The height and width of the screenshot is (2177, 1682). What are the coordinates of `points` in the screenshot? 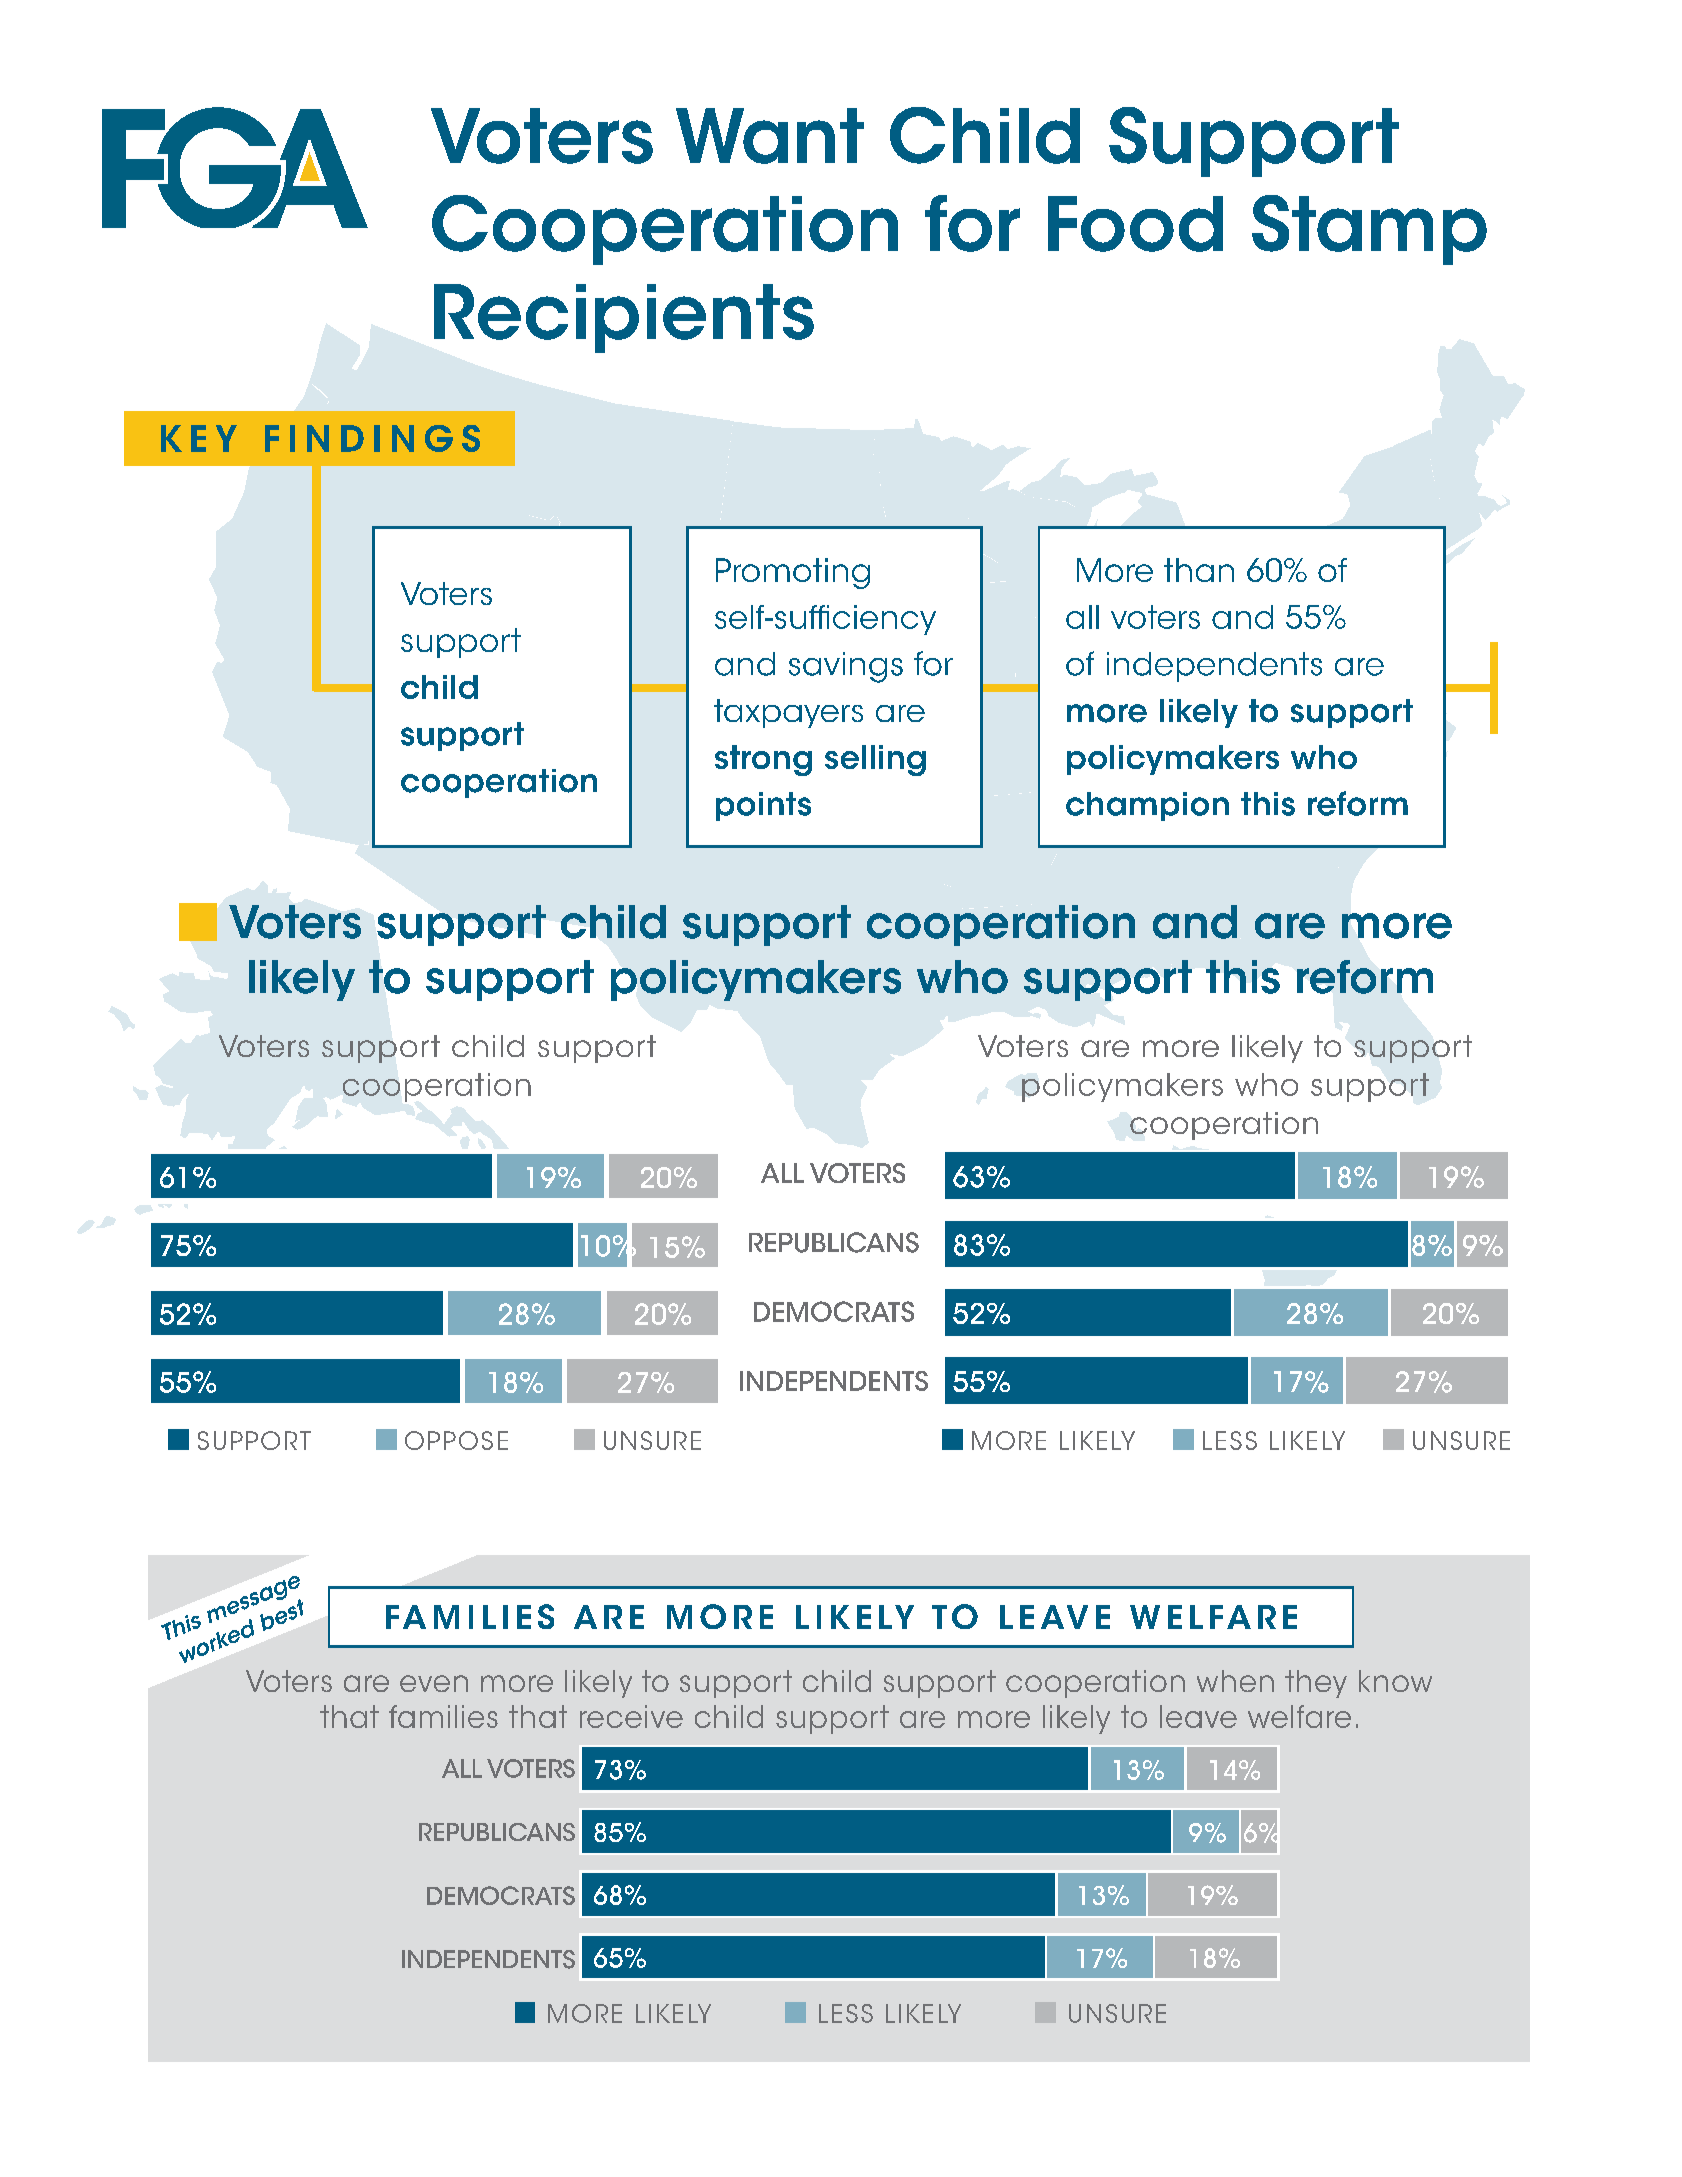 It's located at (763, 806).
